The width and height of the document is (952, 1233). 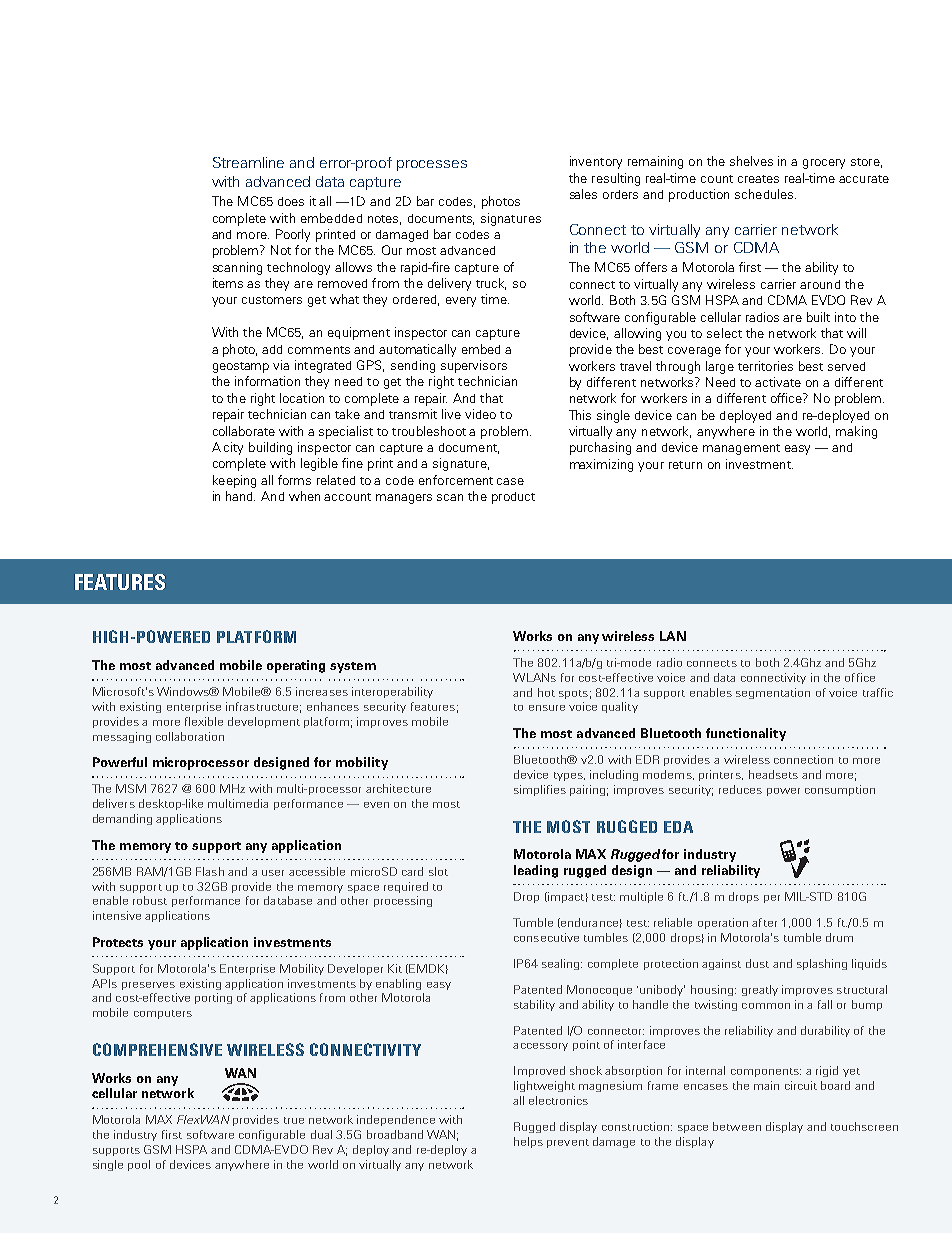 I want to click on helps, so click(x=528, y=1142).
